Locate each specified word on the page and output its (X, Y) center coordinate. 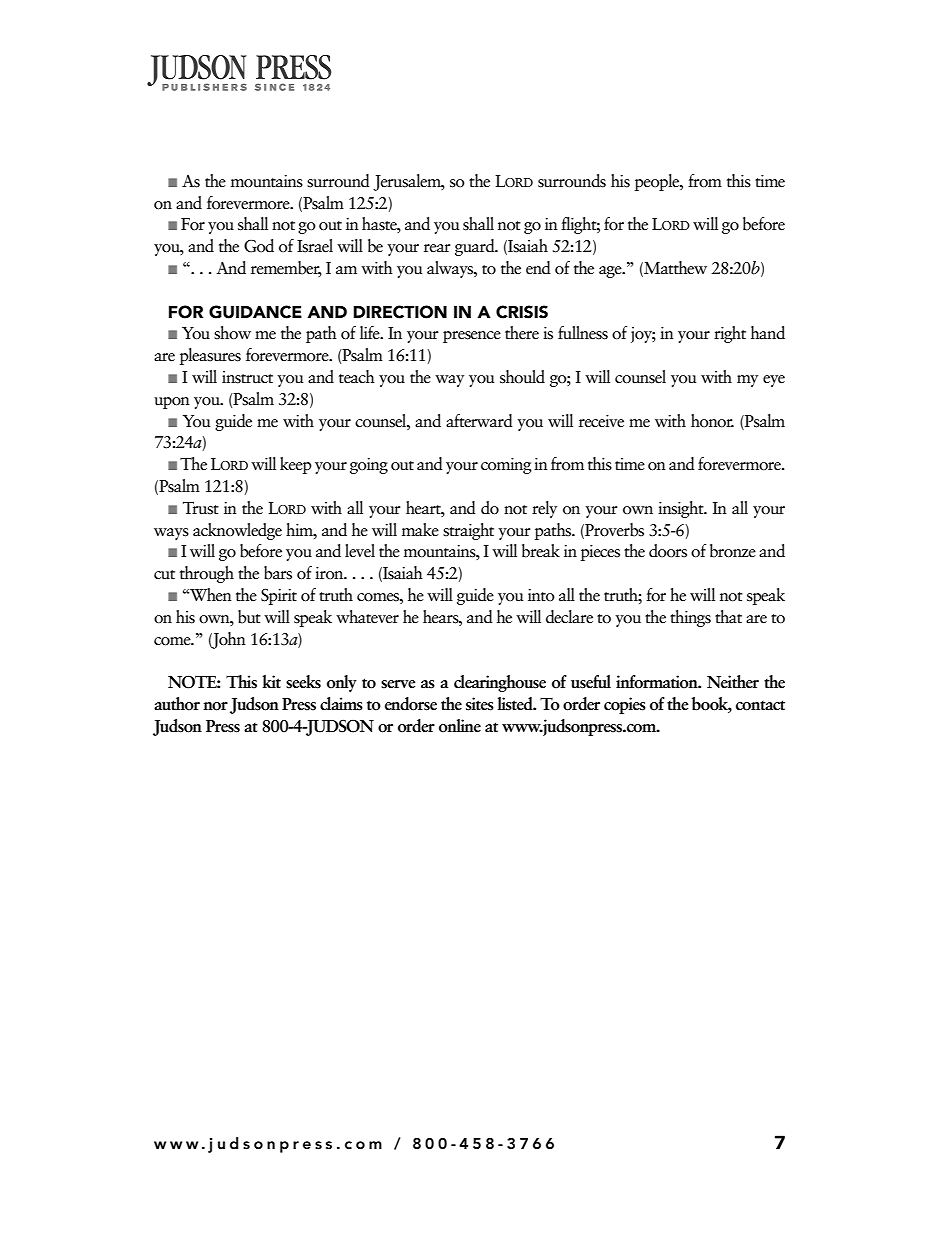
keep (296, 465)
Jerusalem (408, 182)
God (259, 246)
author (177, 704)
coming (506, 466)
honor (712, 421)
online (460, 726)
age (611, 272)
